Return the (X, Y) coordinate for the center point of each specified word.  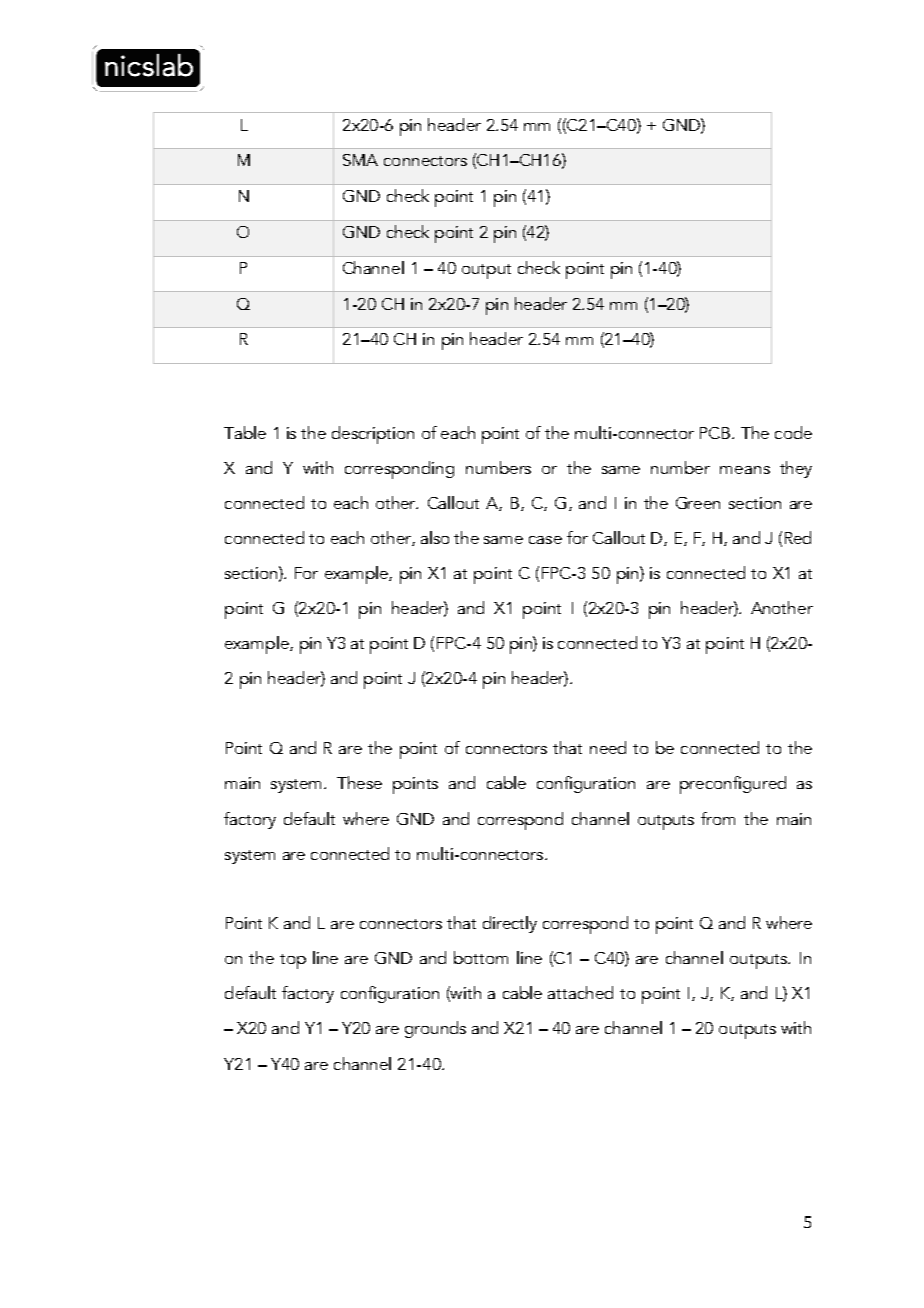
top (293, 961)
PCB (716, 433)
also (435, 537)
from (718, 818)
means (745, 470)
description (373, 435)
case (545, 540)
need (608, 747)
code (793, 432)
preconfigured (733, 785)
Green (698, 503)
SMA (360, 160)
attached (580, 992)
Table (245, 432)
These (359, 782)
